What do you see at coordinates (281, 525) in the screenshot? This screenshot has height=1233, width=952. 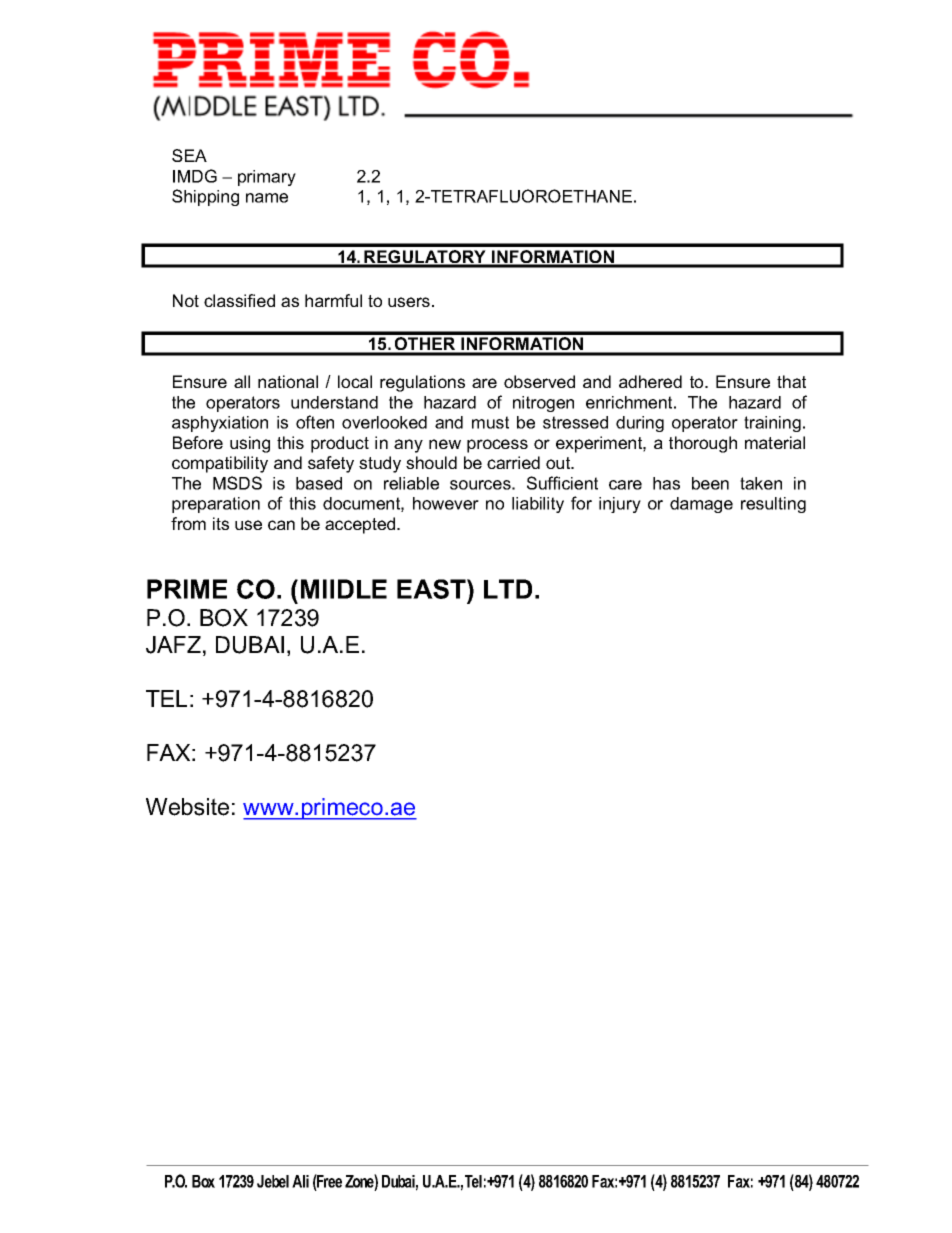 I see `can` at bounding box center [281, 525].
